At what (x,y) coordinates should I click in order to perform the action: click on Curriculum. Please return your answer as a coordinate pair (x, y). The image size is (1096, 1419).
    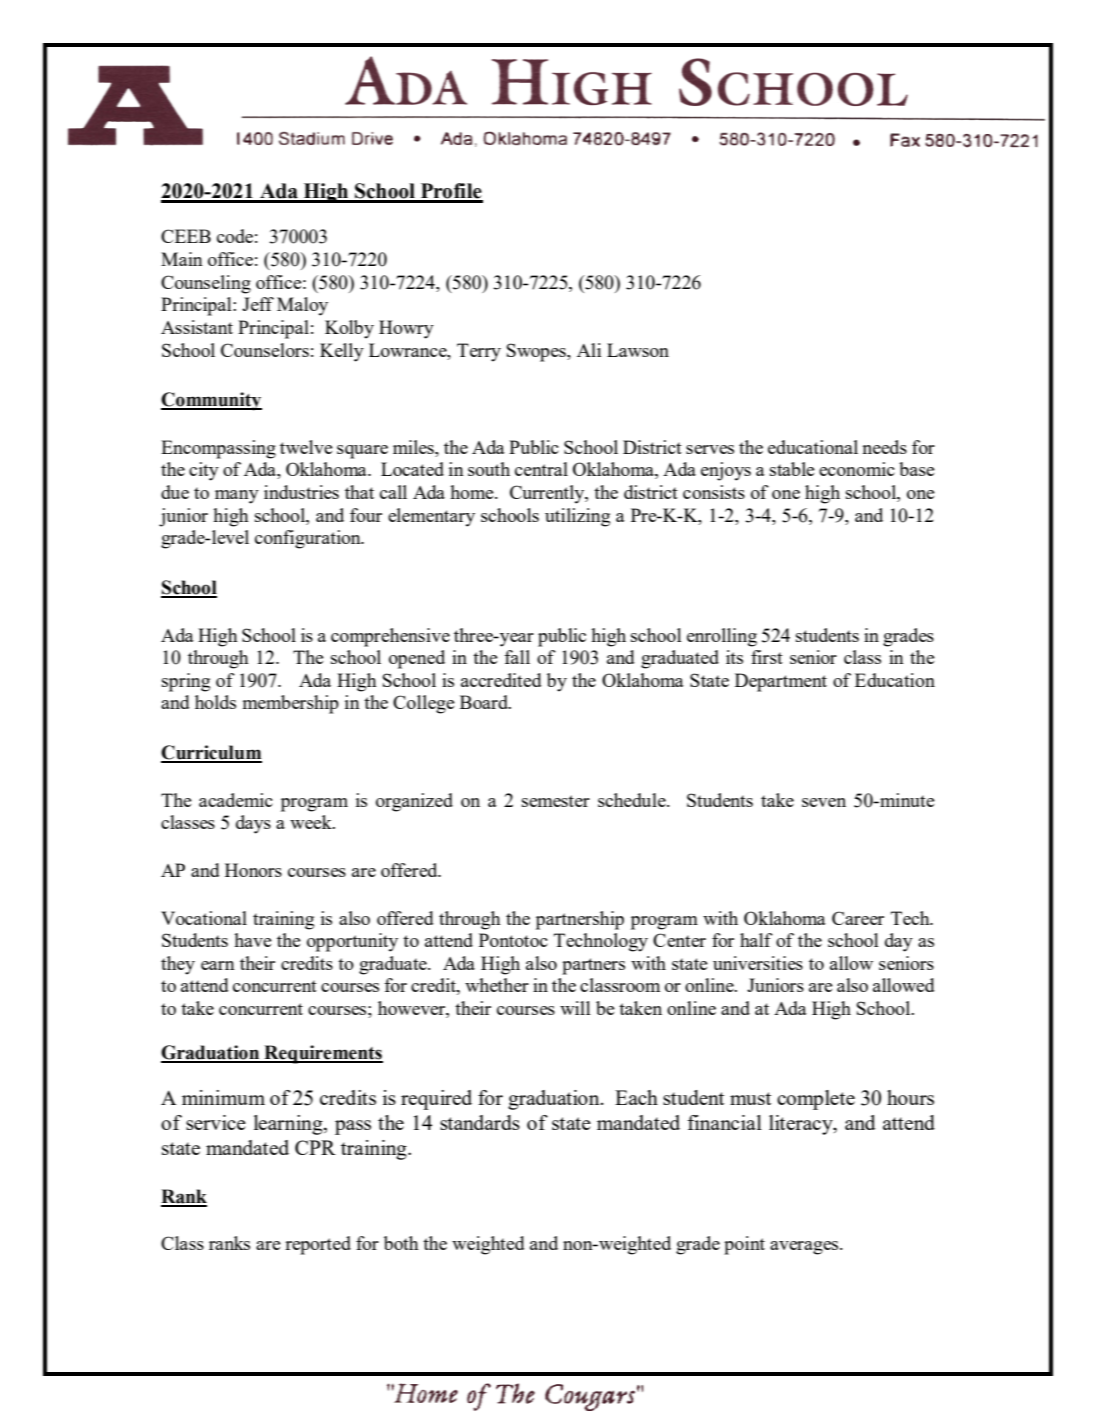
    Looking at the image, I should click on (211, 753).
